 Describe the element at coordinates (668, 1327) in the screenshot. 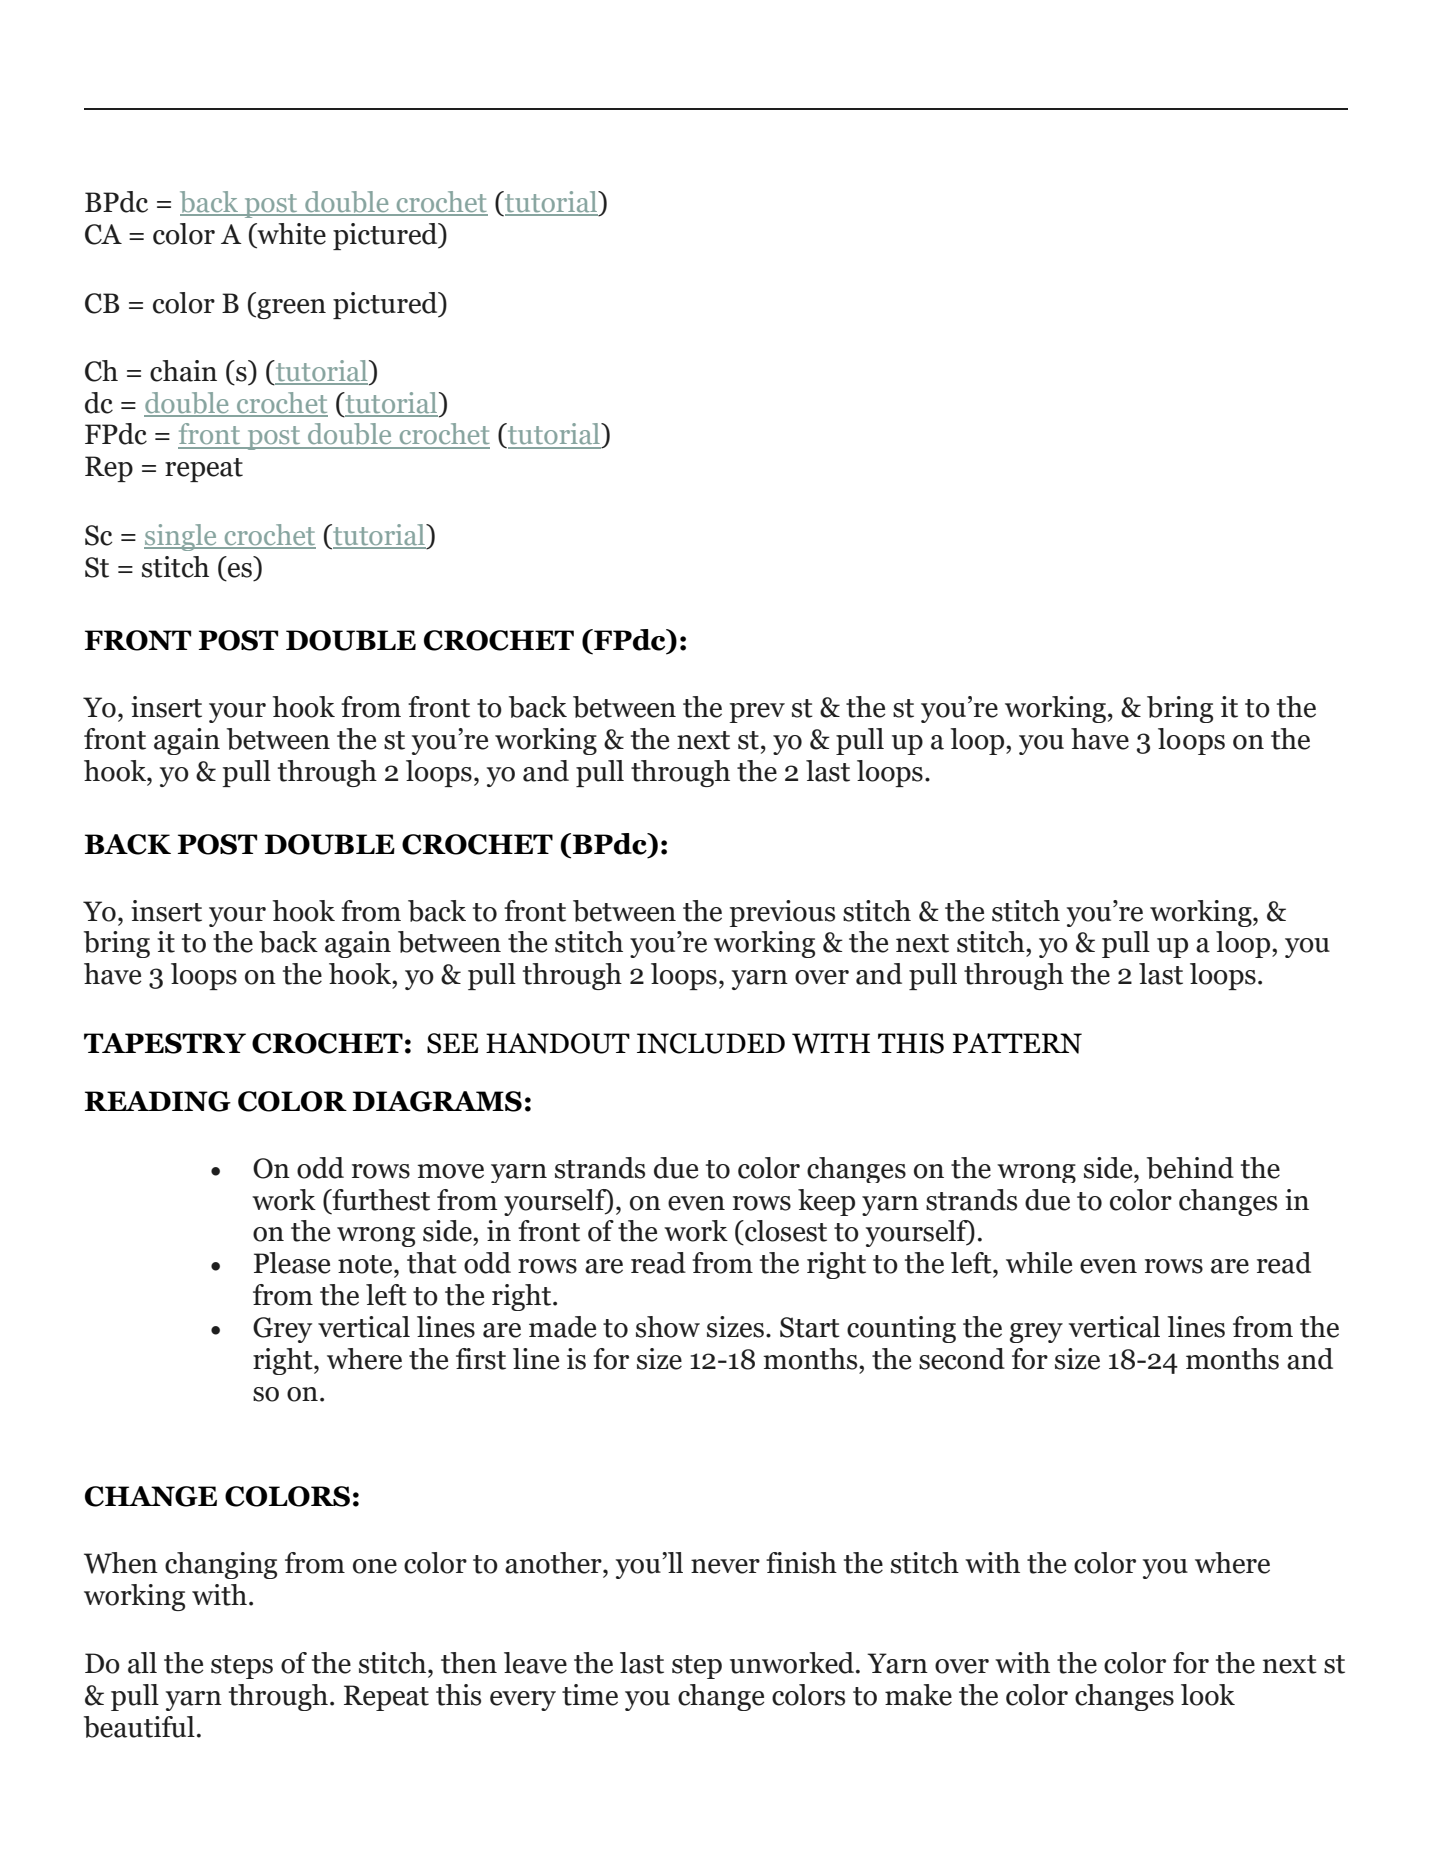

I see `show` at that location.
